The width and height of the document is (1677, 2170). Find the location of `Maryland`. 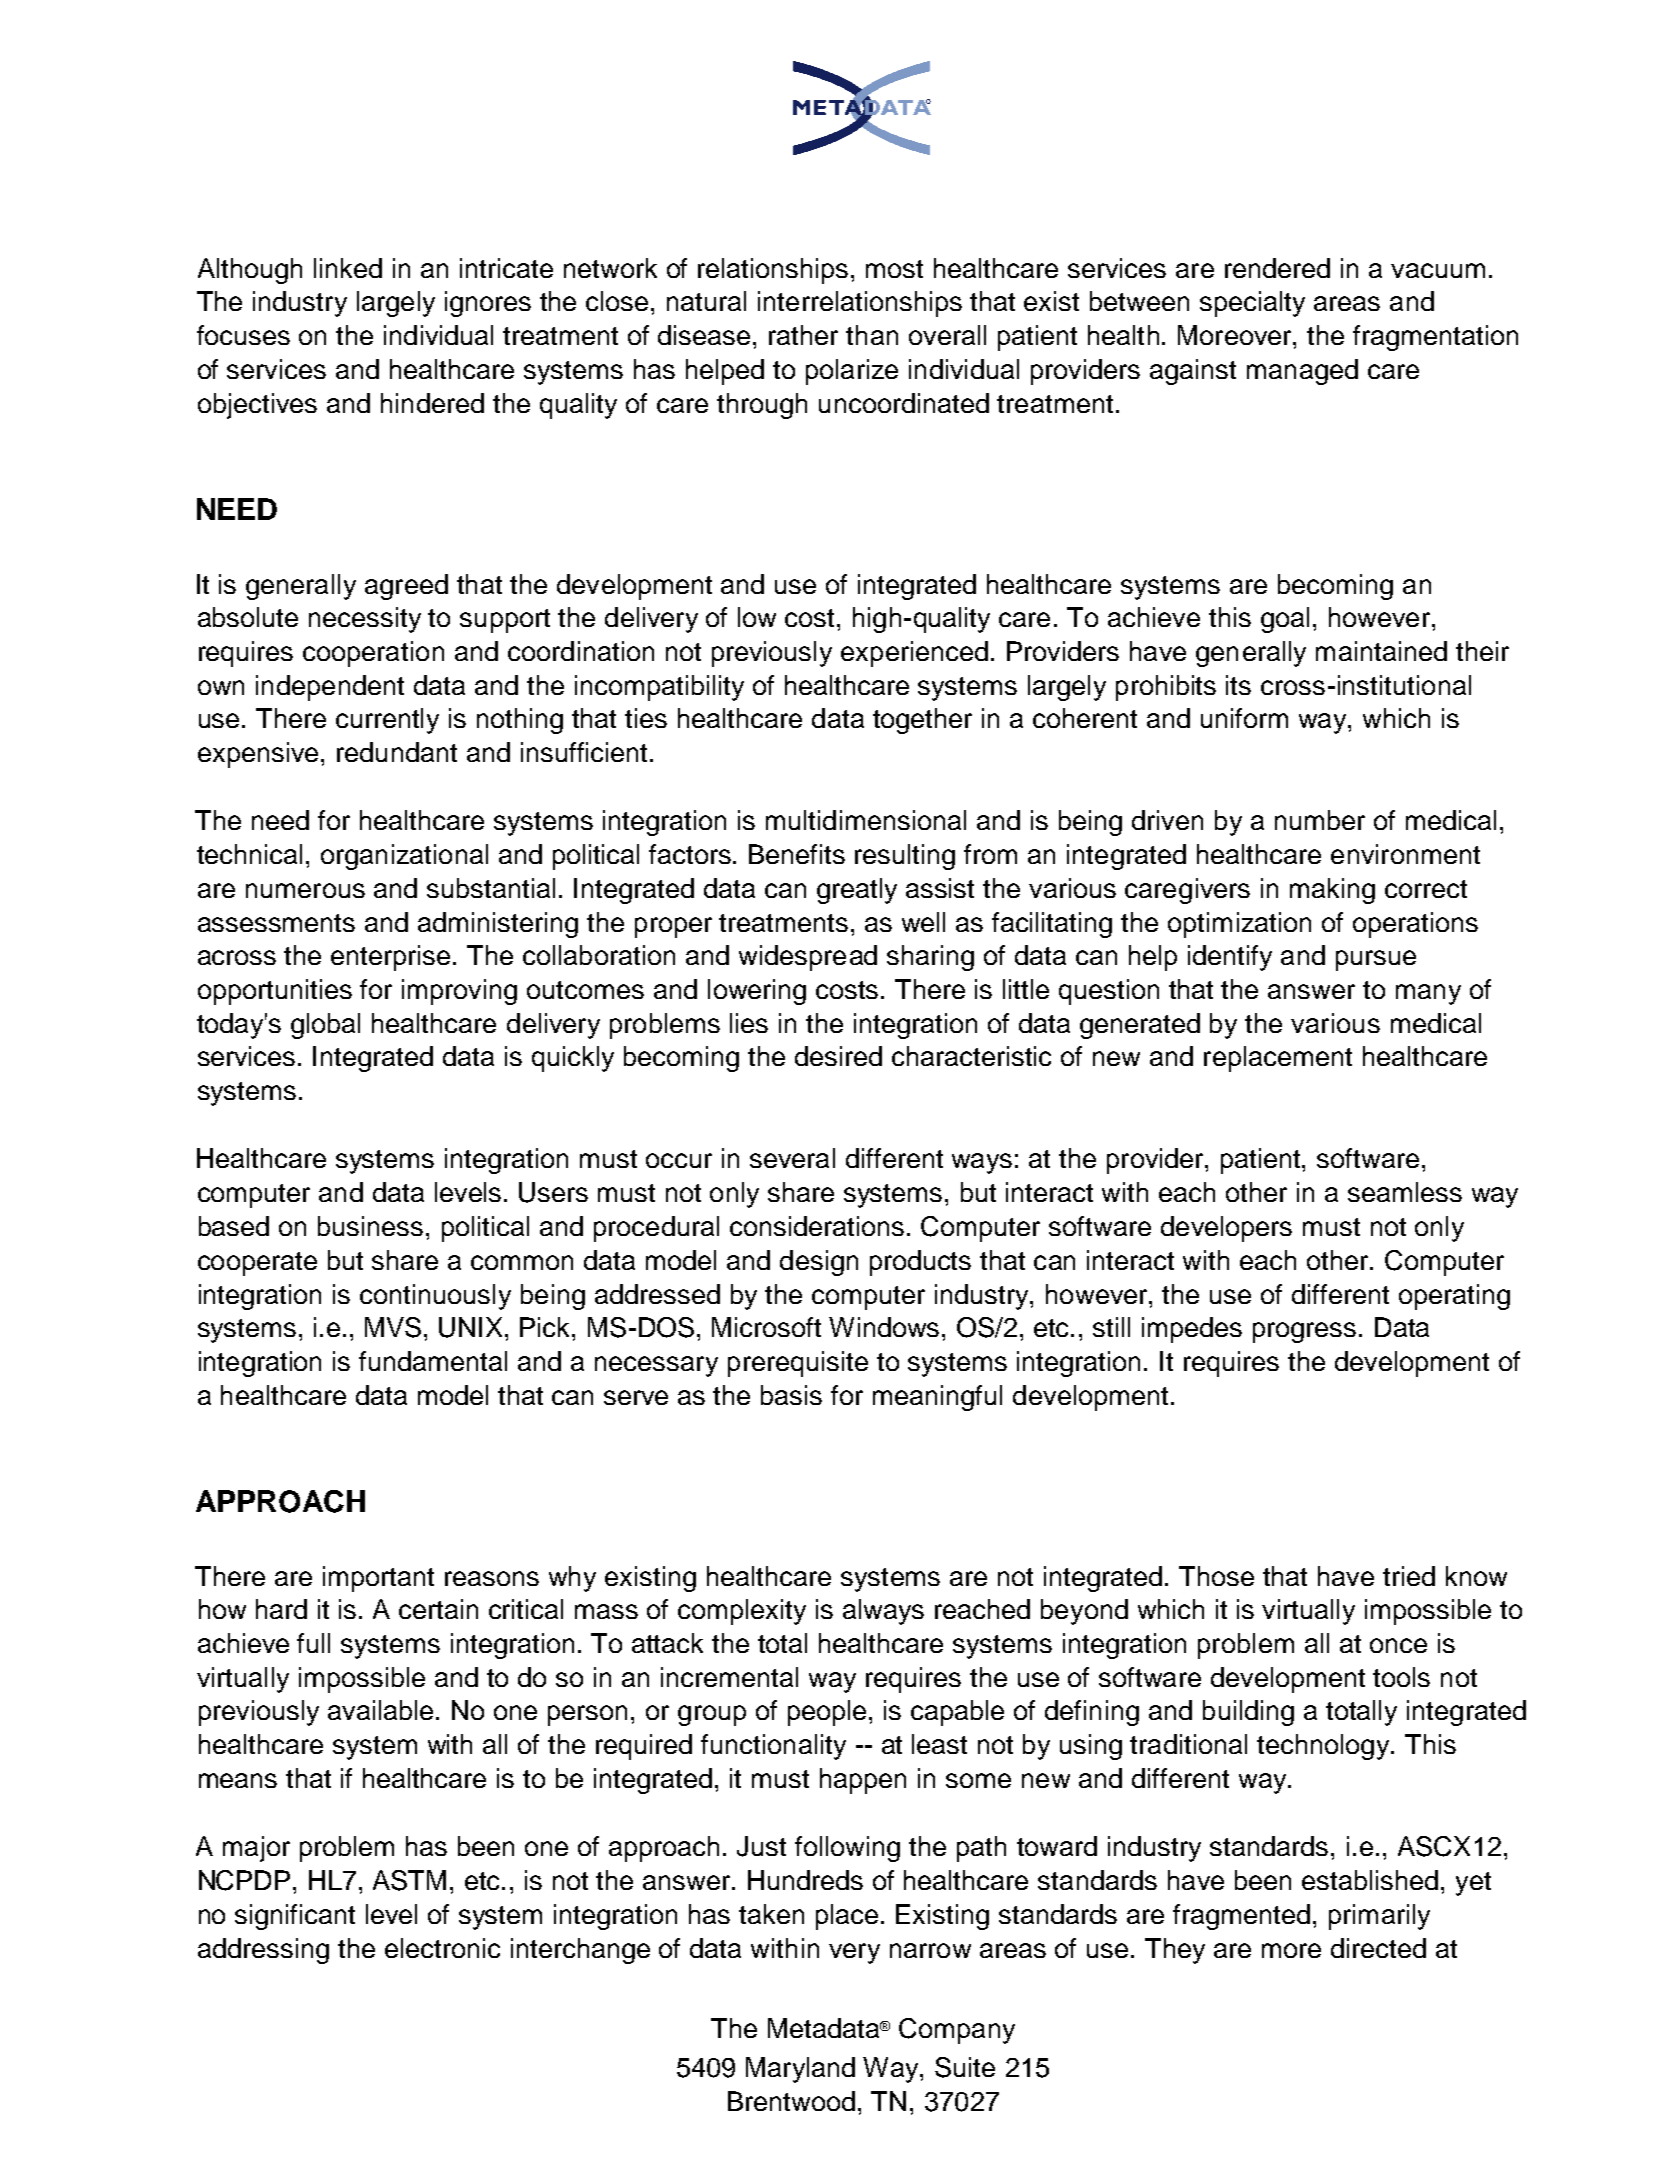

Maryland is located at coordinates (800, 2070).
